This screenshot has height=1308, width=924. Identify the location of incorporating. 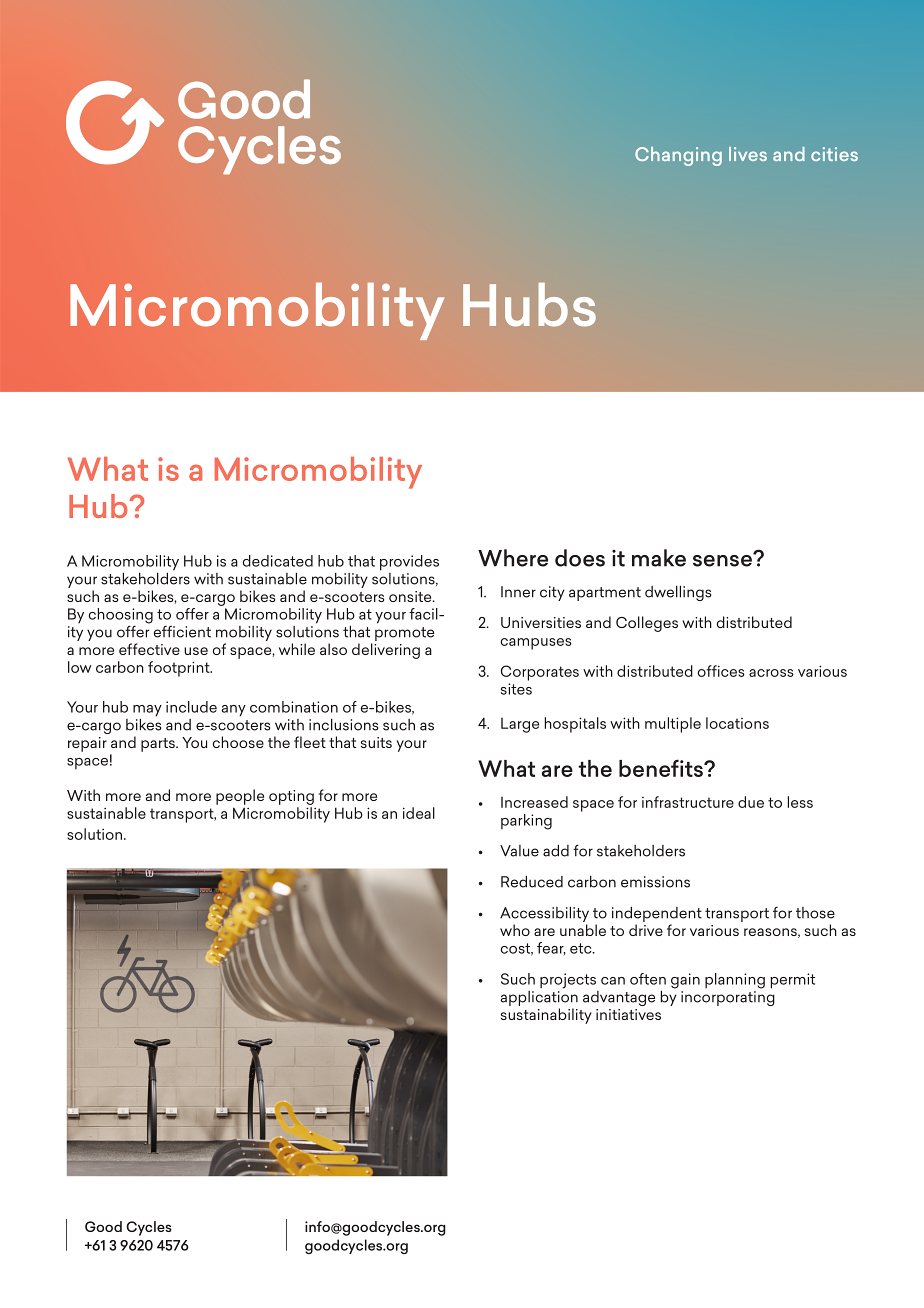
(728, 998).
